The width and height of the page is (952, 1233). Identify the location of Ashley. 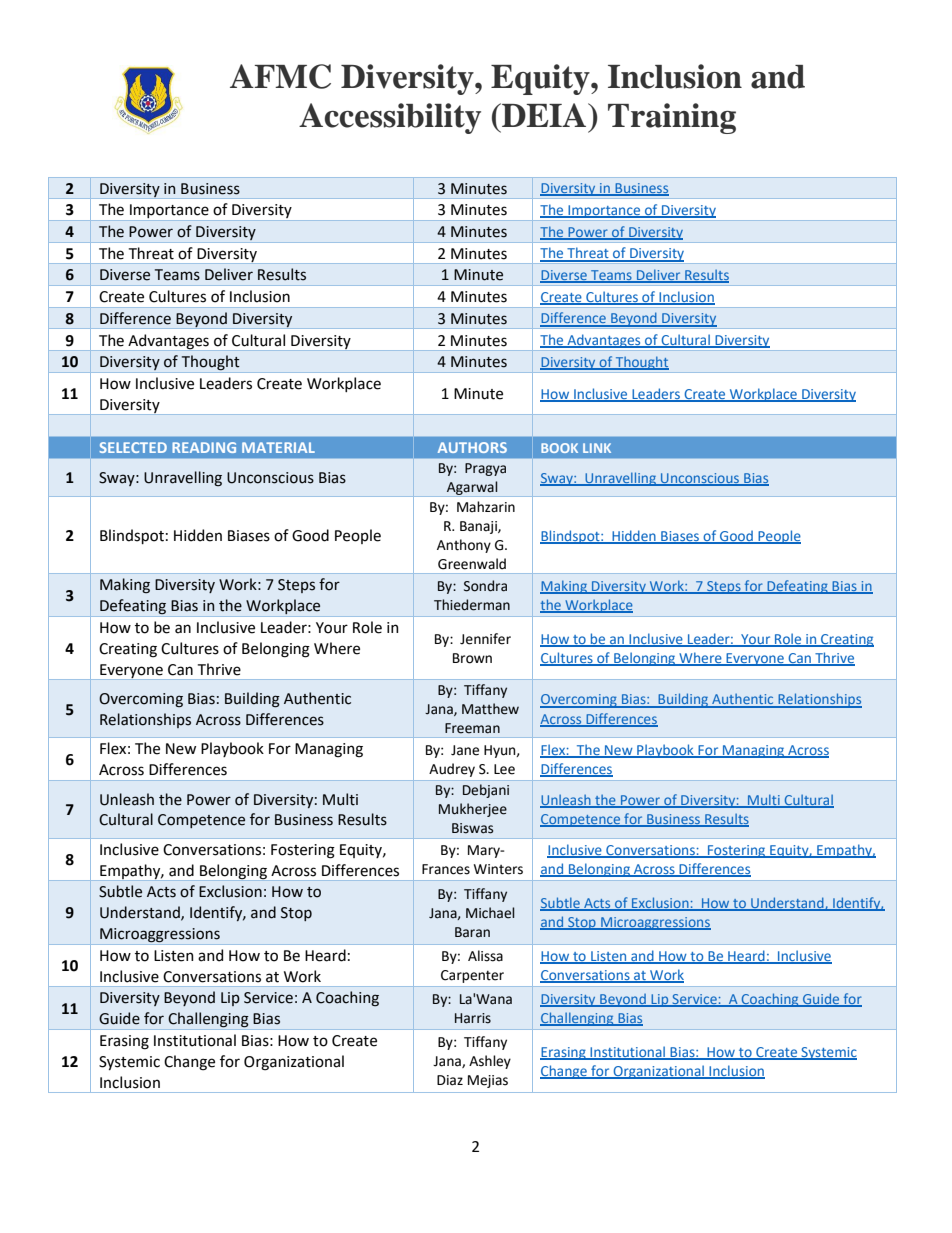
(490, 1062).
